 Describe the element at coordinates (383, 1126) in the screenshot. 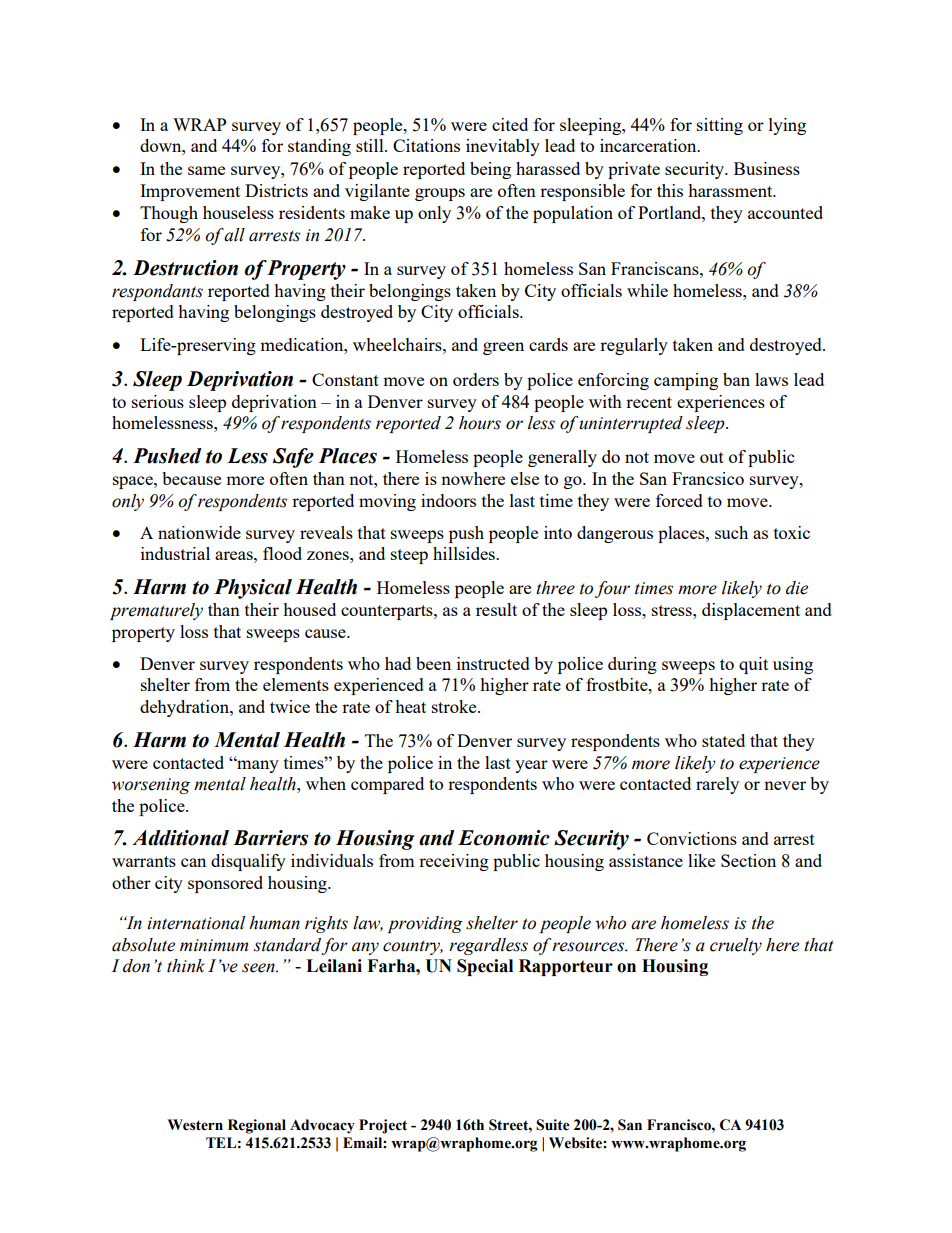

I see `Project` at that location.
